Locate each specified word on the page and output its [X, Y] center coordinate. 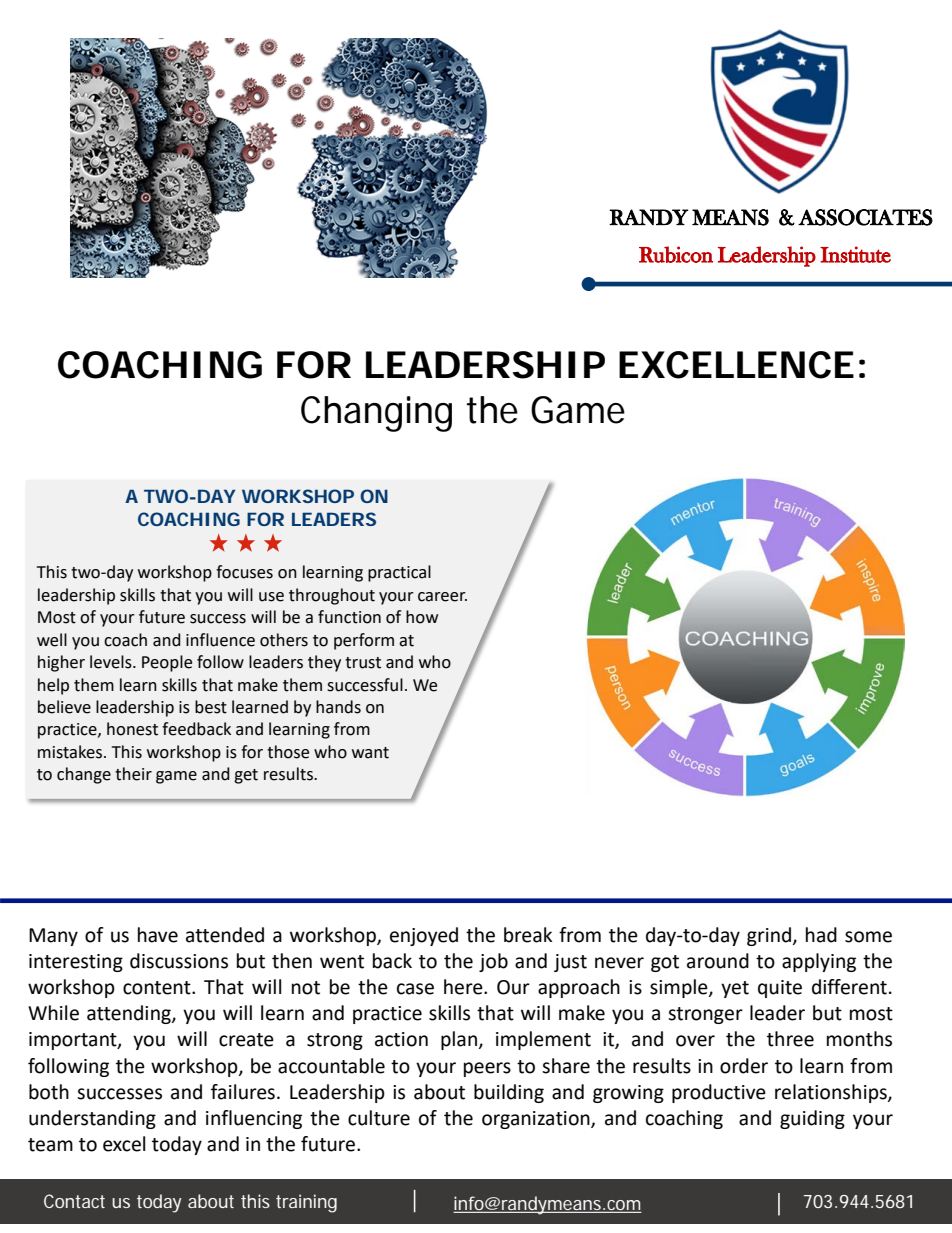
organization [537, 1120]
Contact [74, 1201]
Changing [376, 414]
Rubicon [676, 254]
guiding [812, 1119]
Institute [855, 254]
